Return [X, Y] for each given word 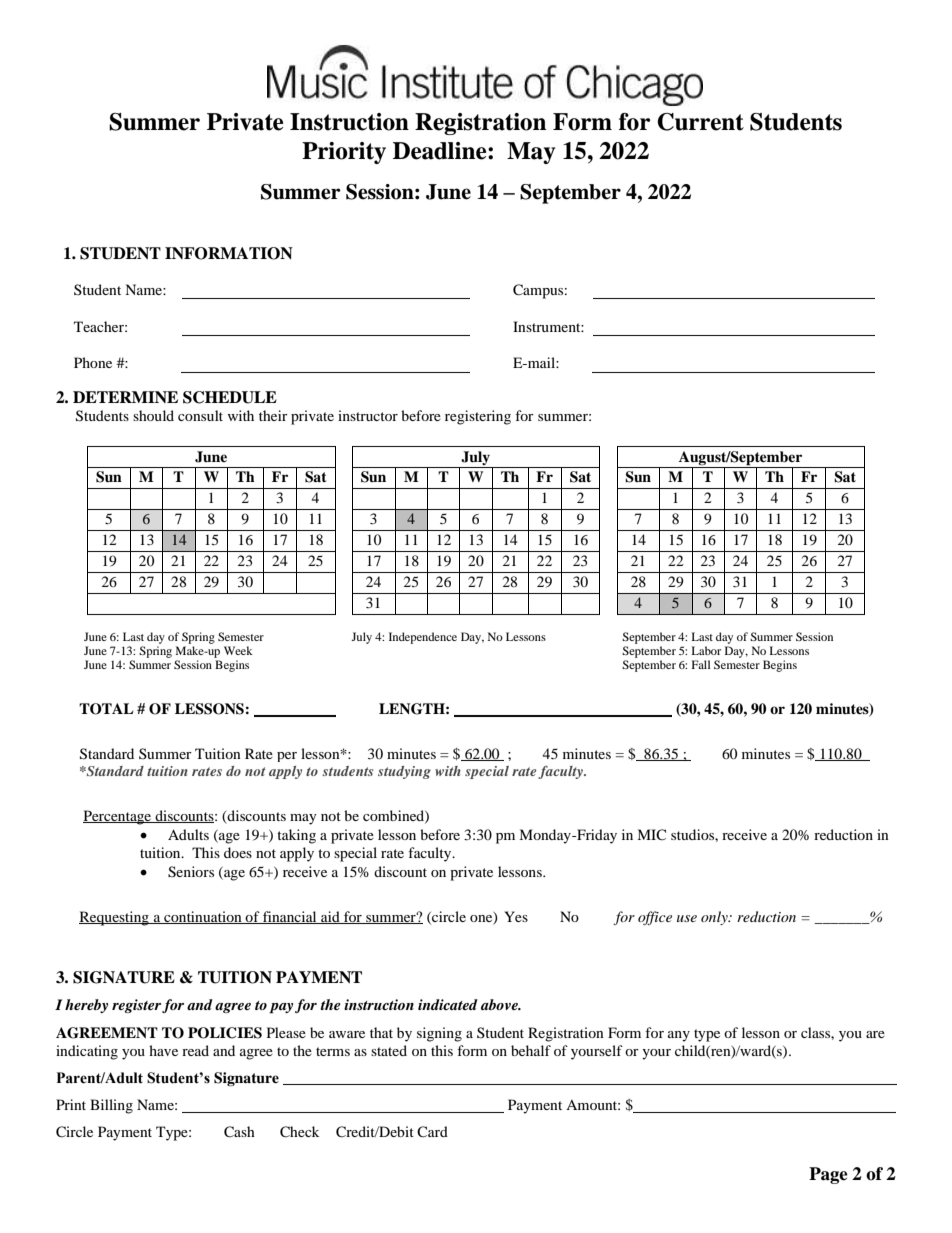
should [153, 415]
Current [700, 122]
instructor [368, 415]
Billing [111, 1106]
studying [404, 772]
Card [432, 1131]
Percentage [118, 817]
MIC [651, 834]
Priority [344, 153]
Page [828, 1175]
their [273, 415]
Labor [706, 650]
